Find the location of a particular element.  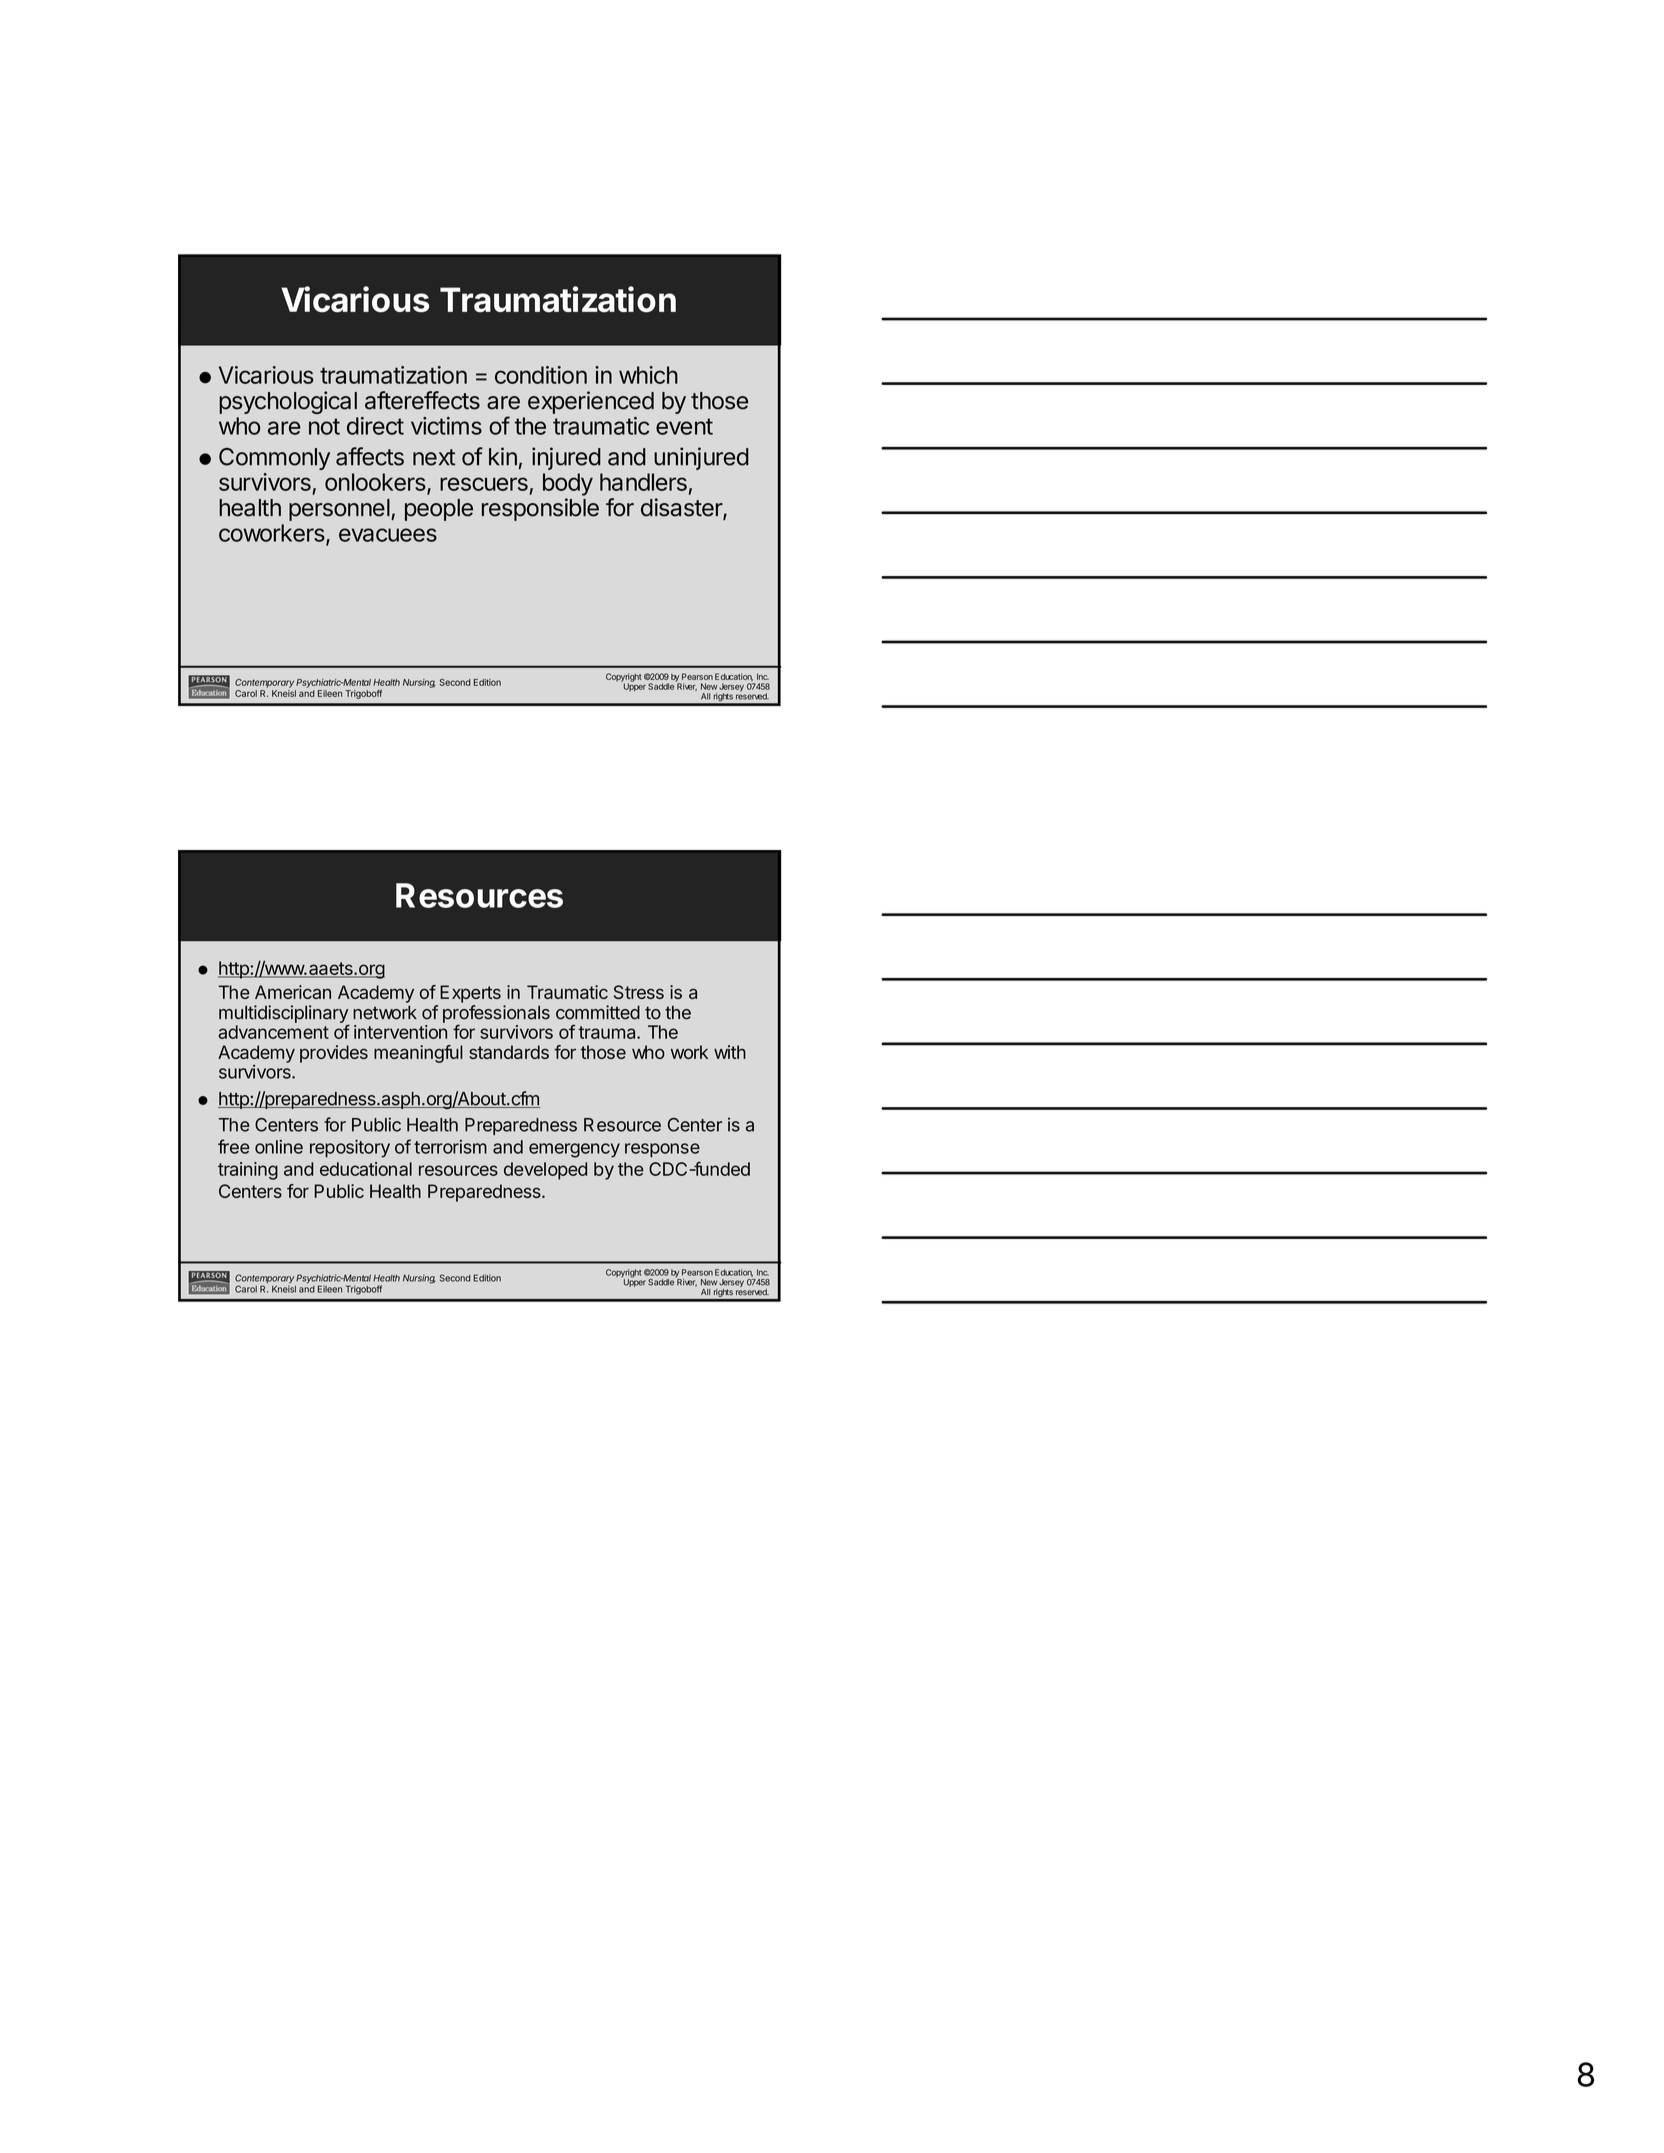

disaster is located at coordinates (682, 508).
